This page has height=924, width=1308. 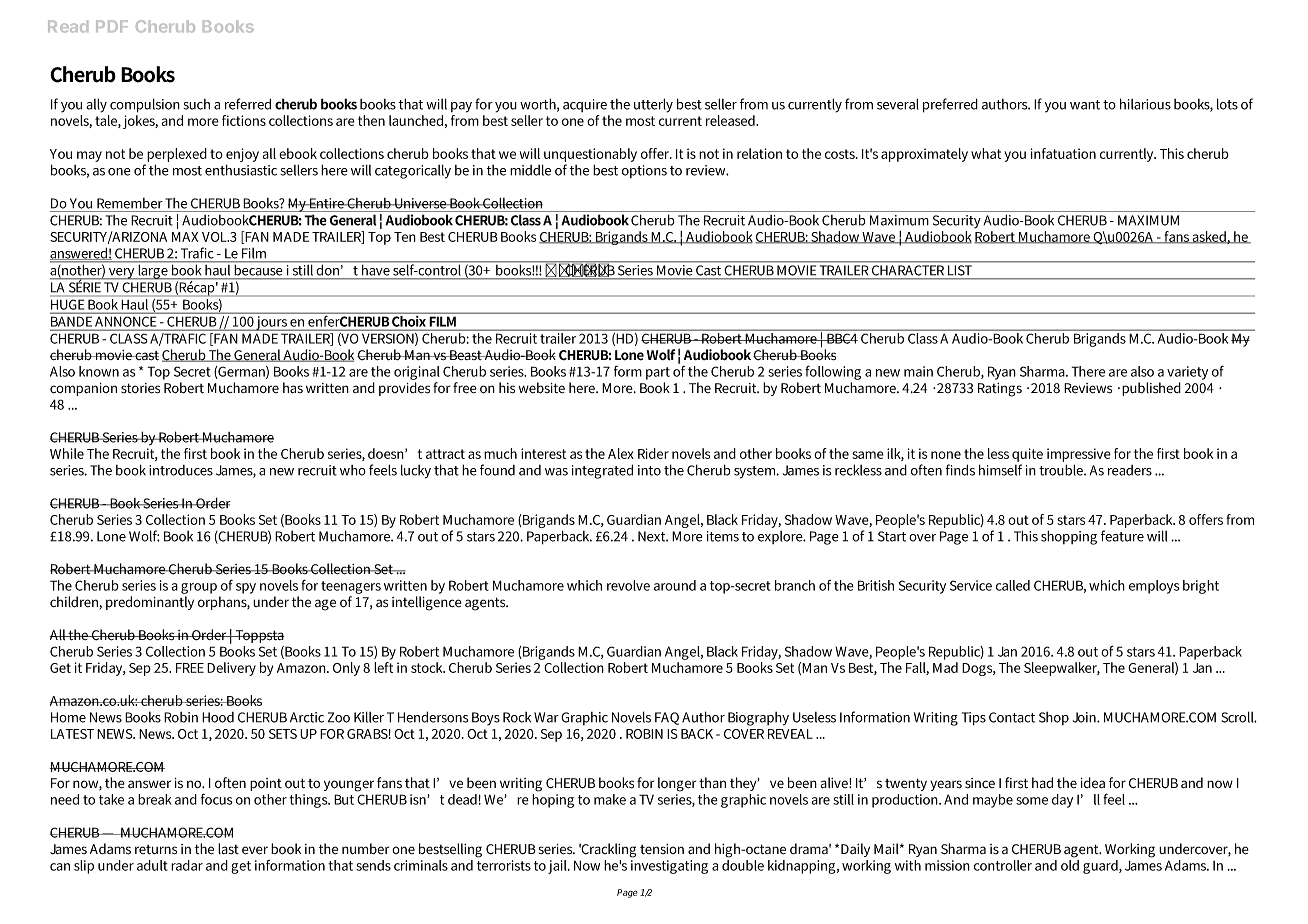 I want to click on tension, so click(x=662, y=849).
